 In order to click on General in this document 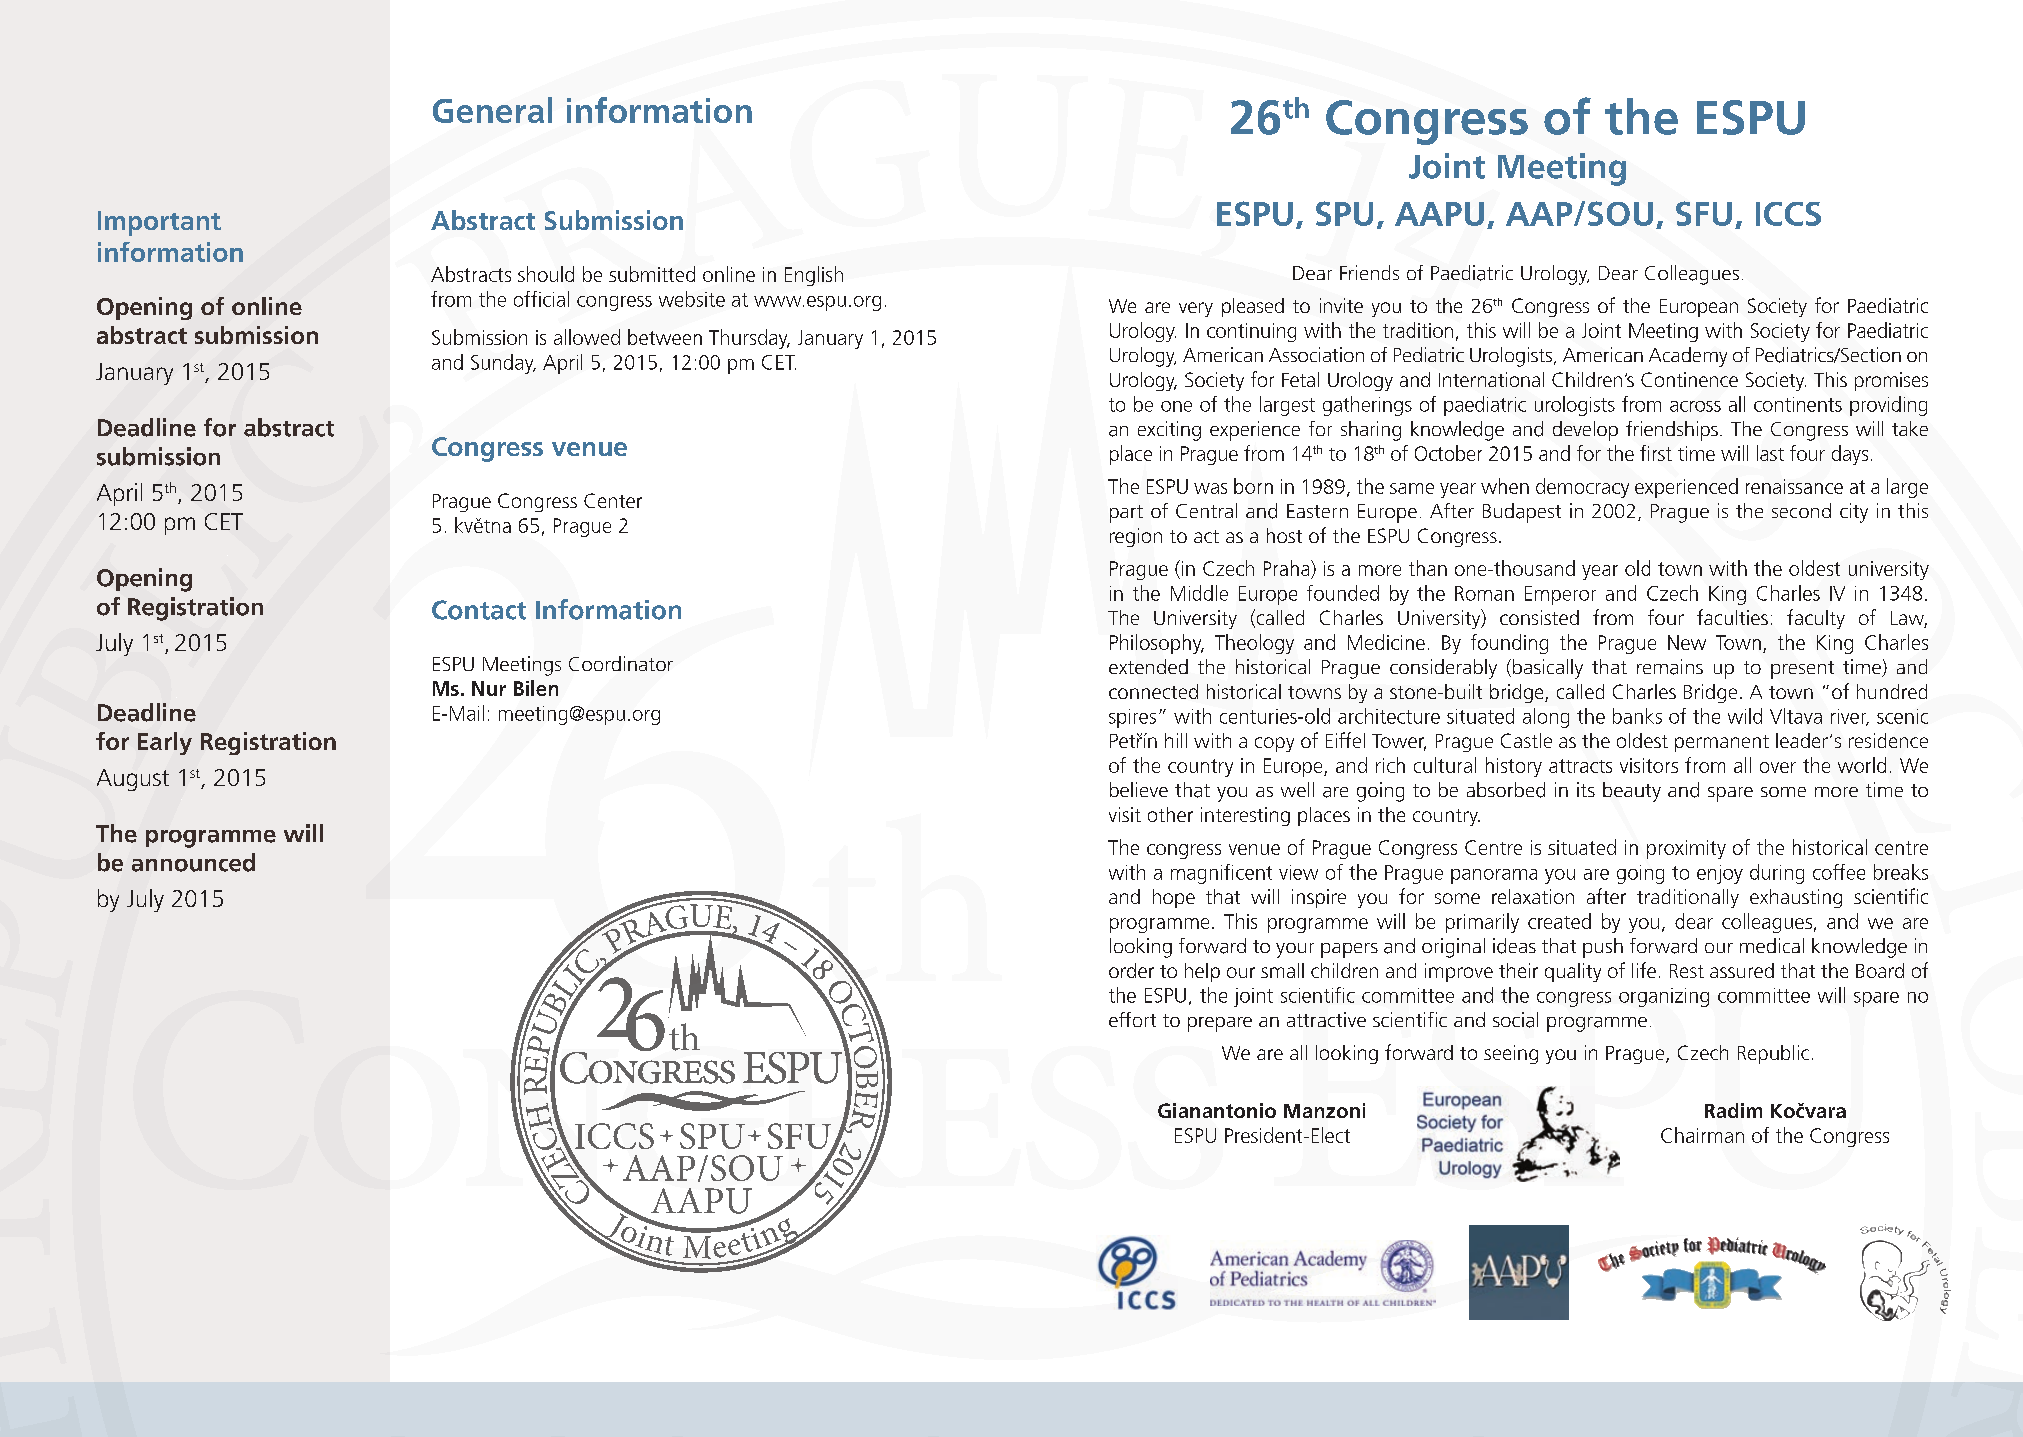, I will do `click(492, 110)`.
